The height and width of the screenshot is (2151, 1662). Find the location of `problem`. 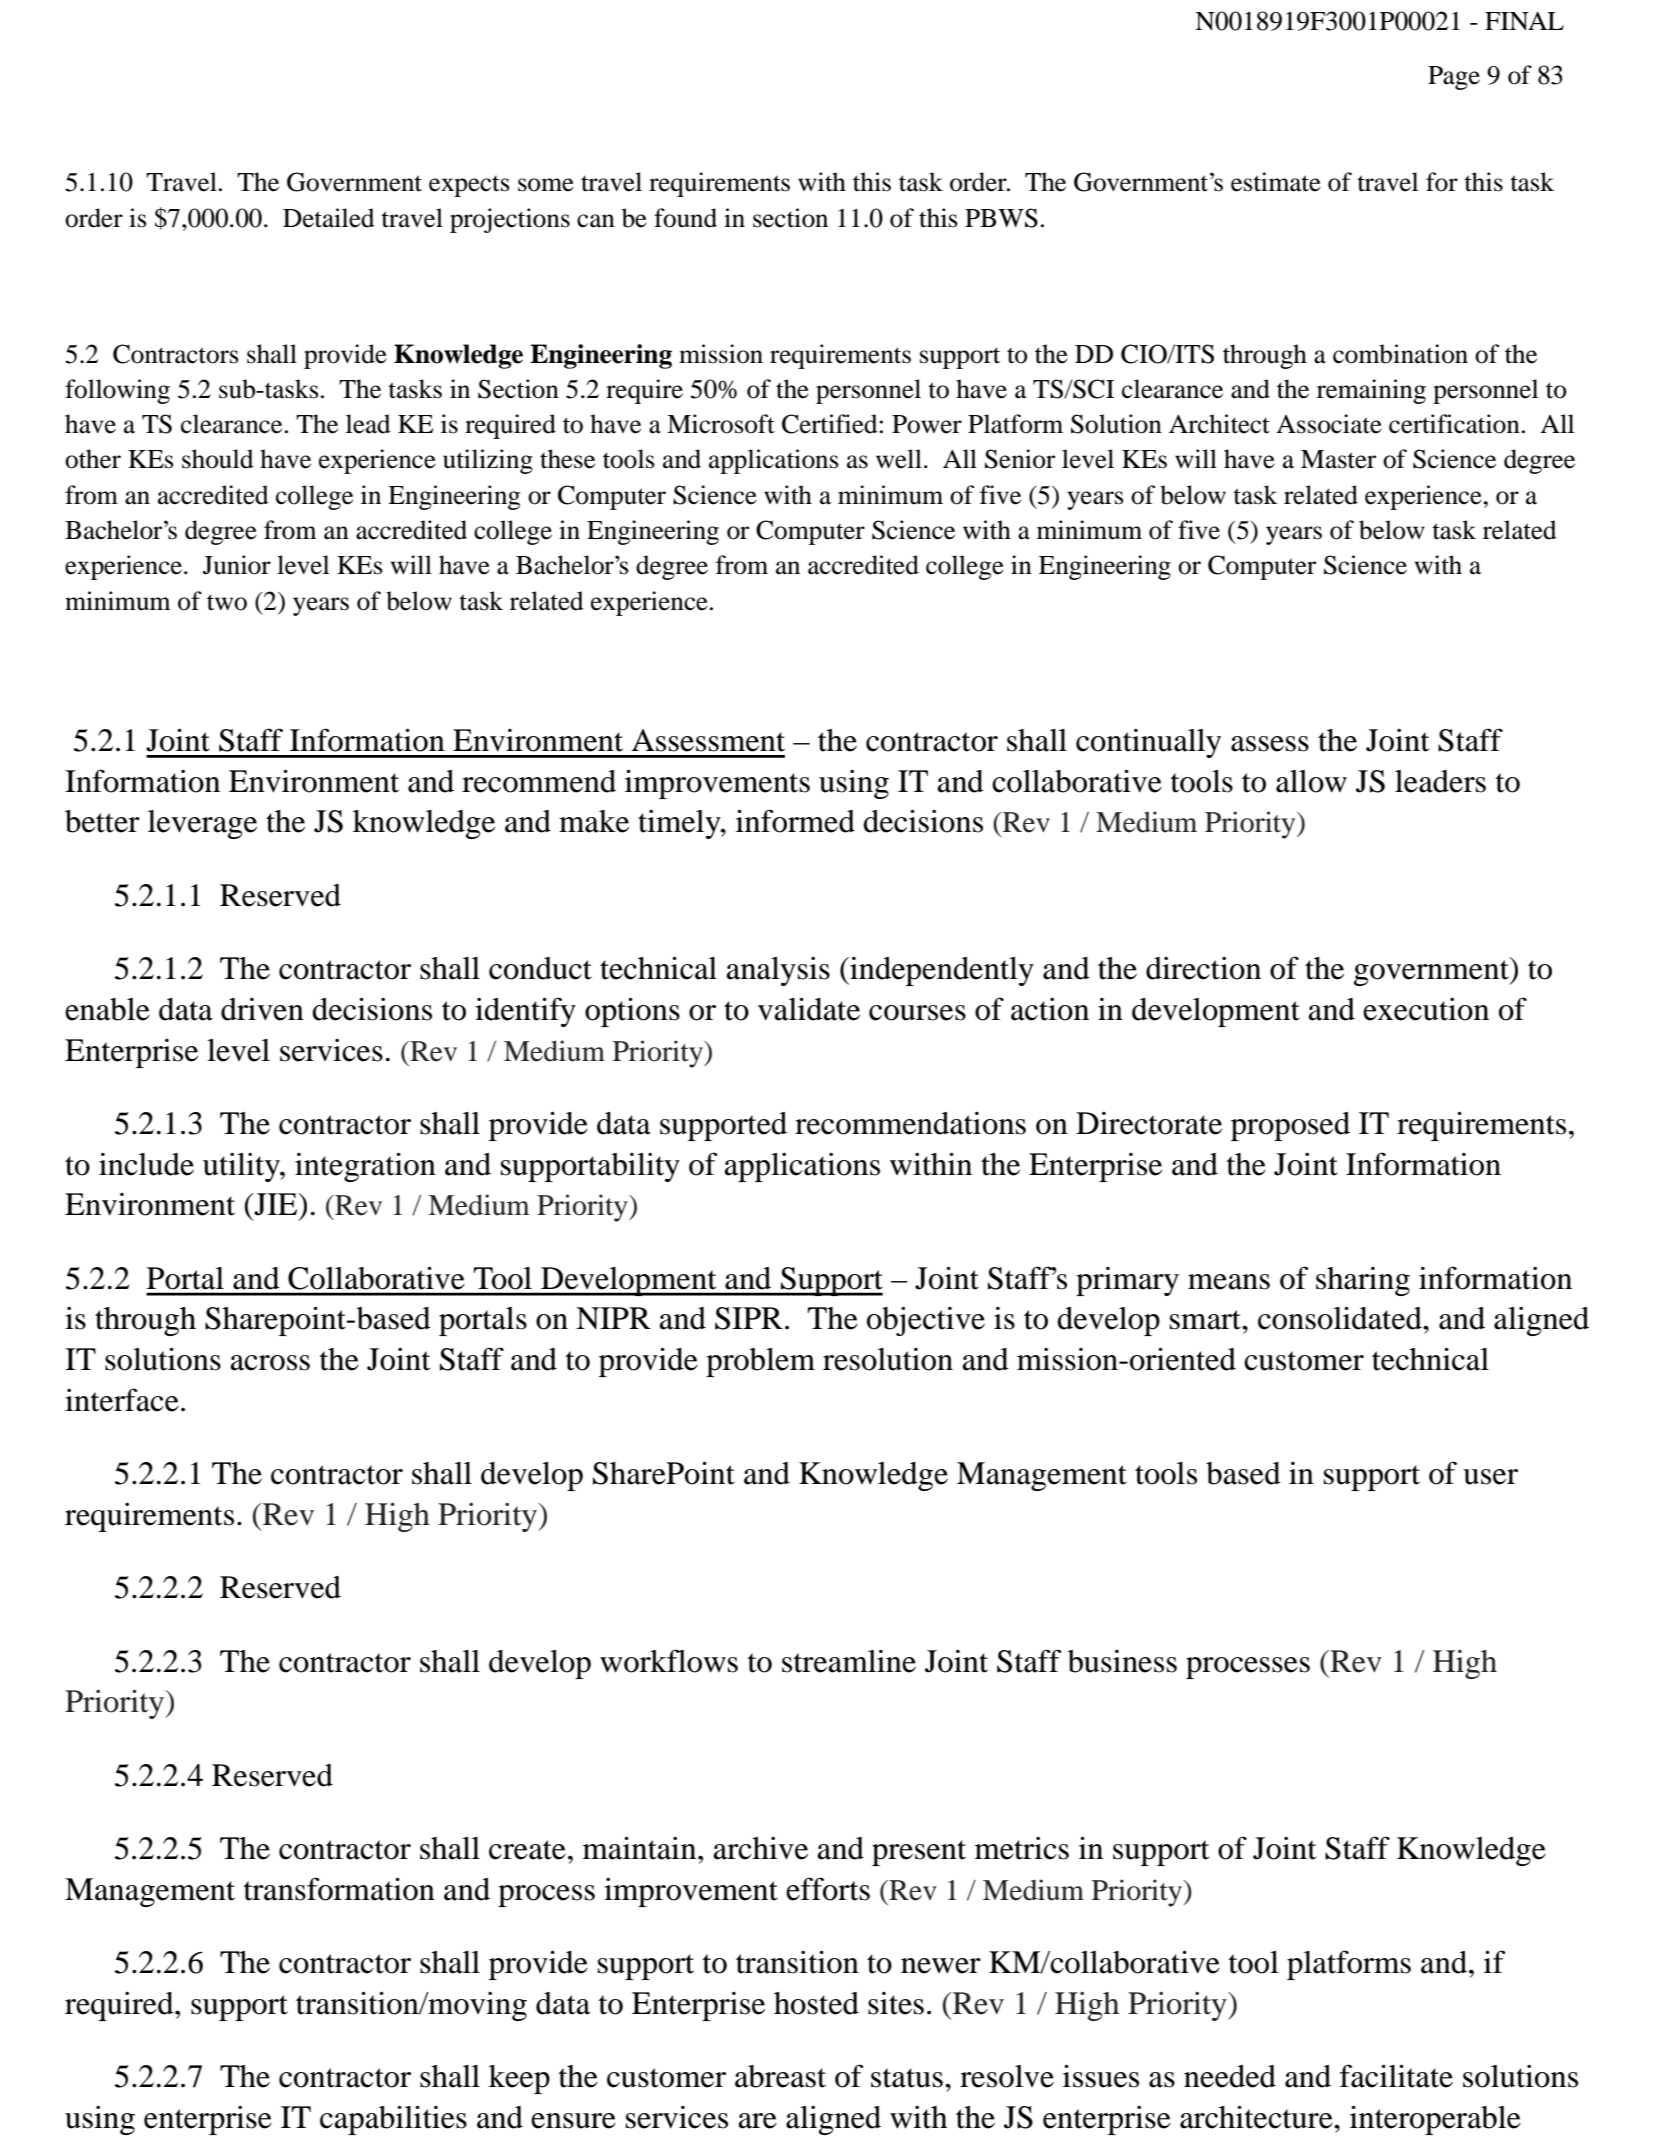

problem is located at coordinates (760, 1362).
